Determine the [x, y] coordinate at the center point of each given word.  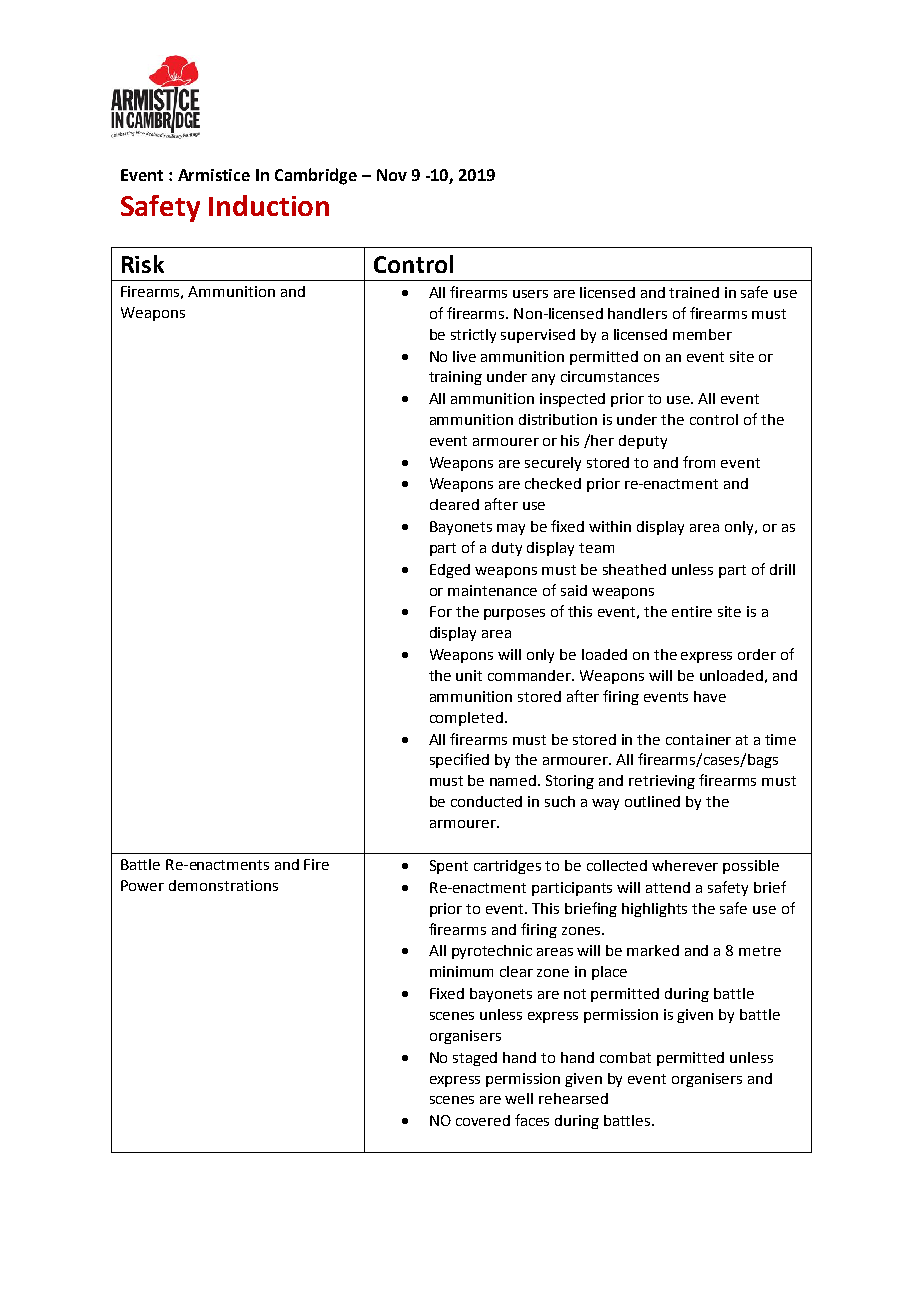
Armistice [214, 175]
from [699, 462]
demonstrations [223, 885]
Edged [450, 571]
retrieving [662, 782]
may [511, 529]
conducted [486, 801]
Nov [392, 175]
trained [694, 292]
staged [475, 1059]
